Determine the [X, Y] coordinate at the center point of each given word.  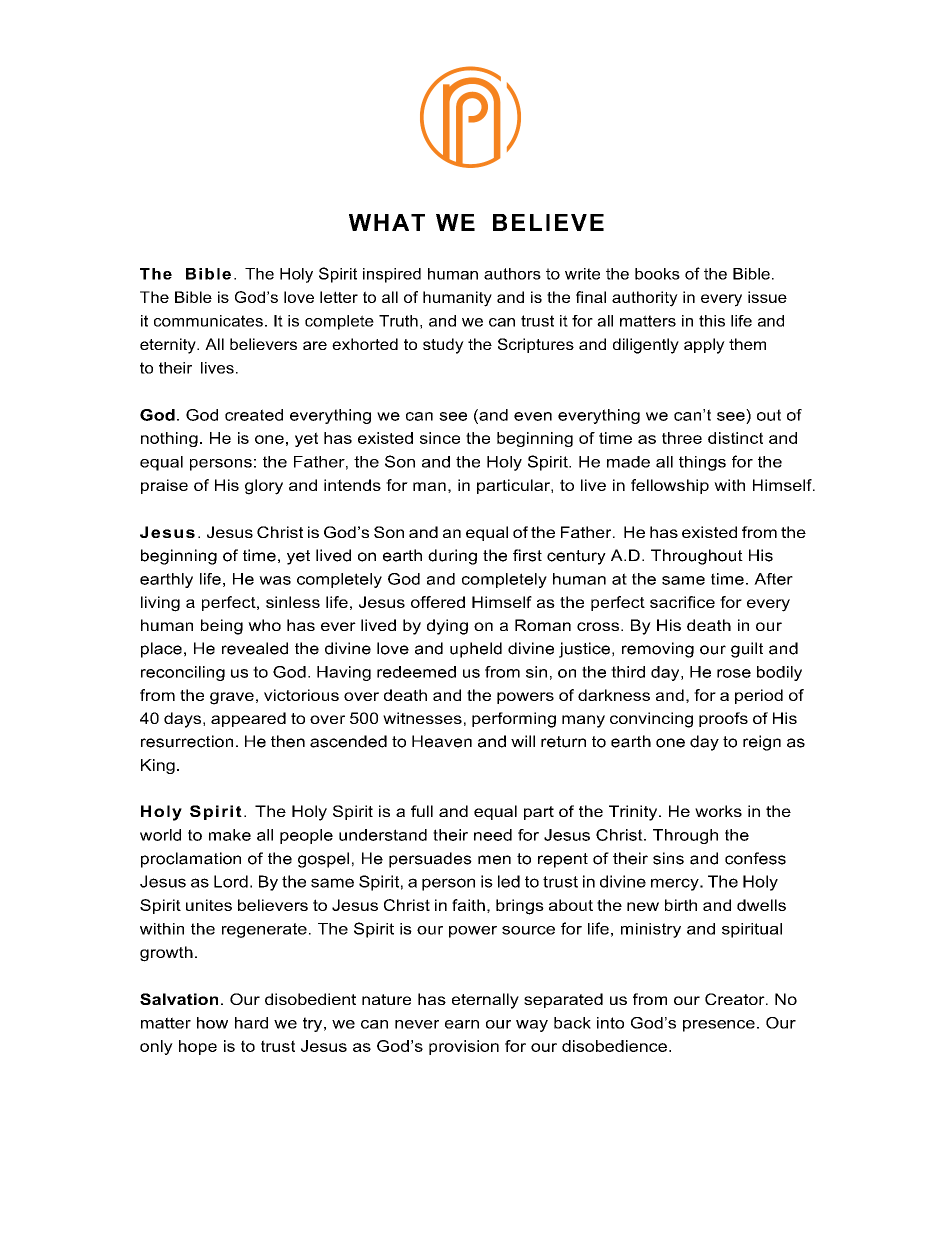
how [212, 1023]
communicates [208, 321]
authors [512, 274]
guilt [747, 650]
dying [447, 627]
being [222, 627]
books [657, 274]
